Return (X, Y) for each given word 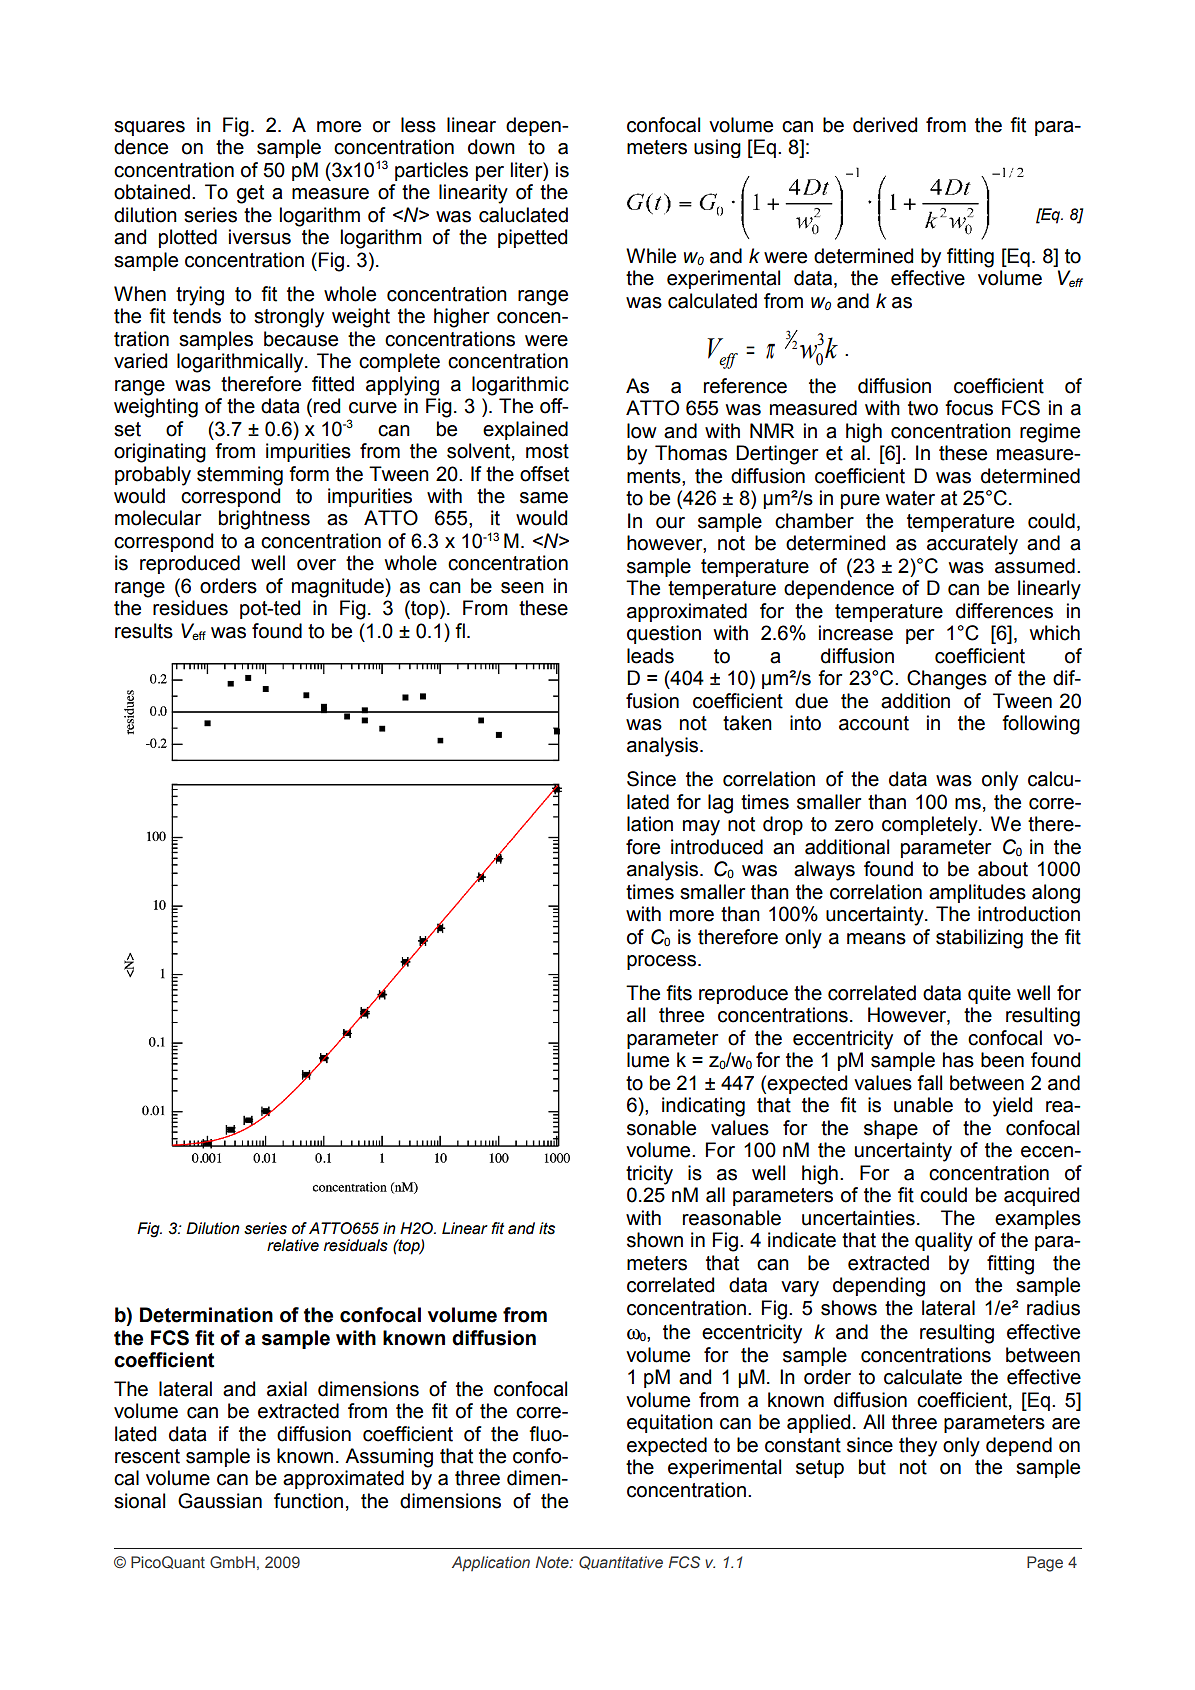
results (144, 631)
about (1003, 869)
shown (655, 1240)
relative (293, 1245)
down (491, 147)
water (910, 498)
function (308, 1501)
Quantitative (621, 1563)
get (250, 194)
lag (720, 804)
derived (885, 125)
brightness (264, 520)
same (544, 498)
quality (944, 1242)
